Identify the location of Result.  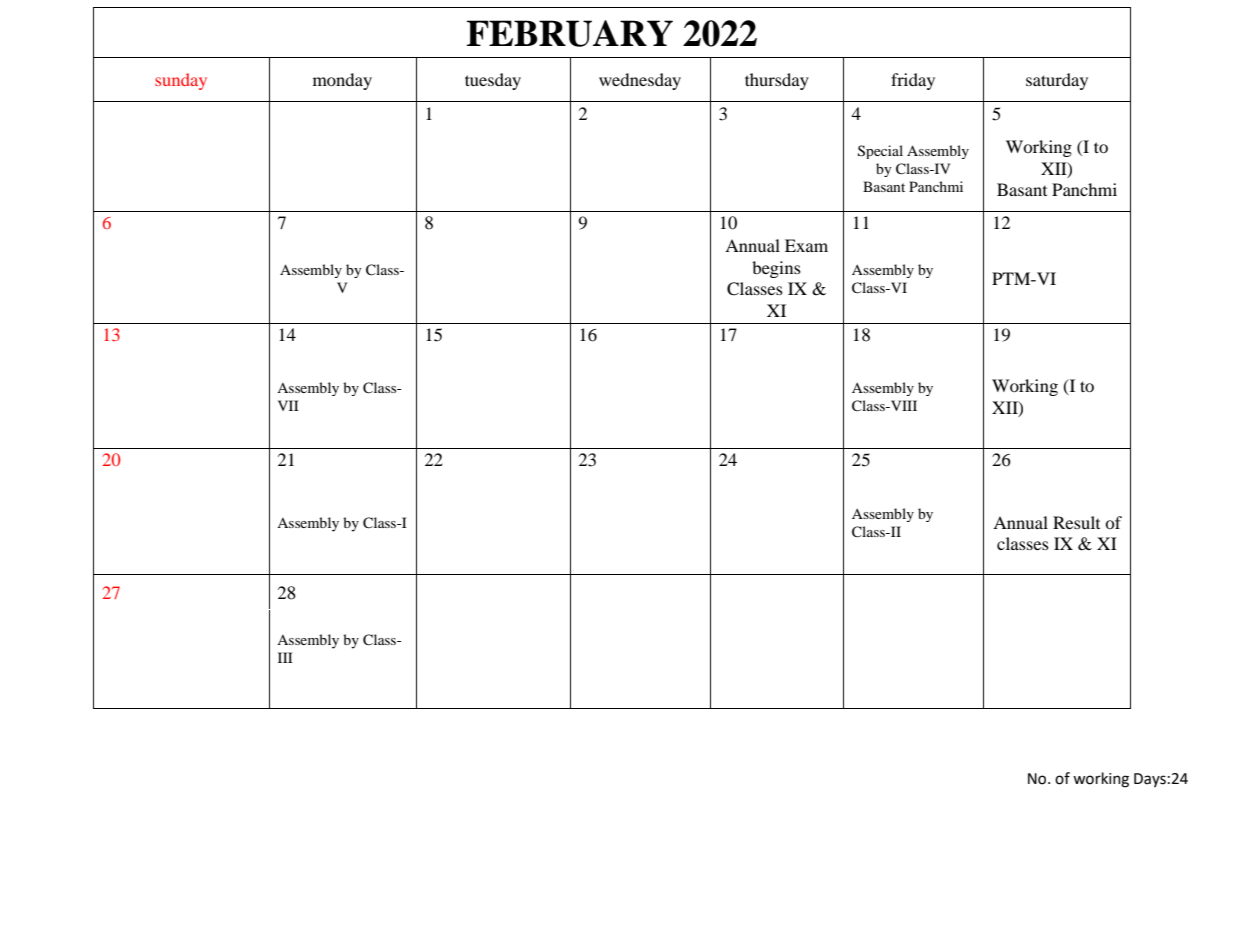
(1076, 522).
